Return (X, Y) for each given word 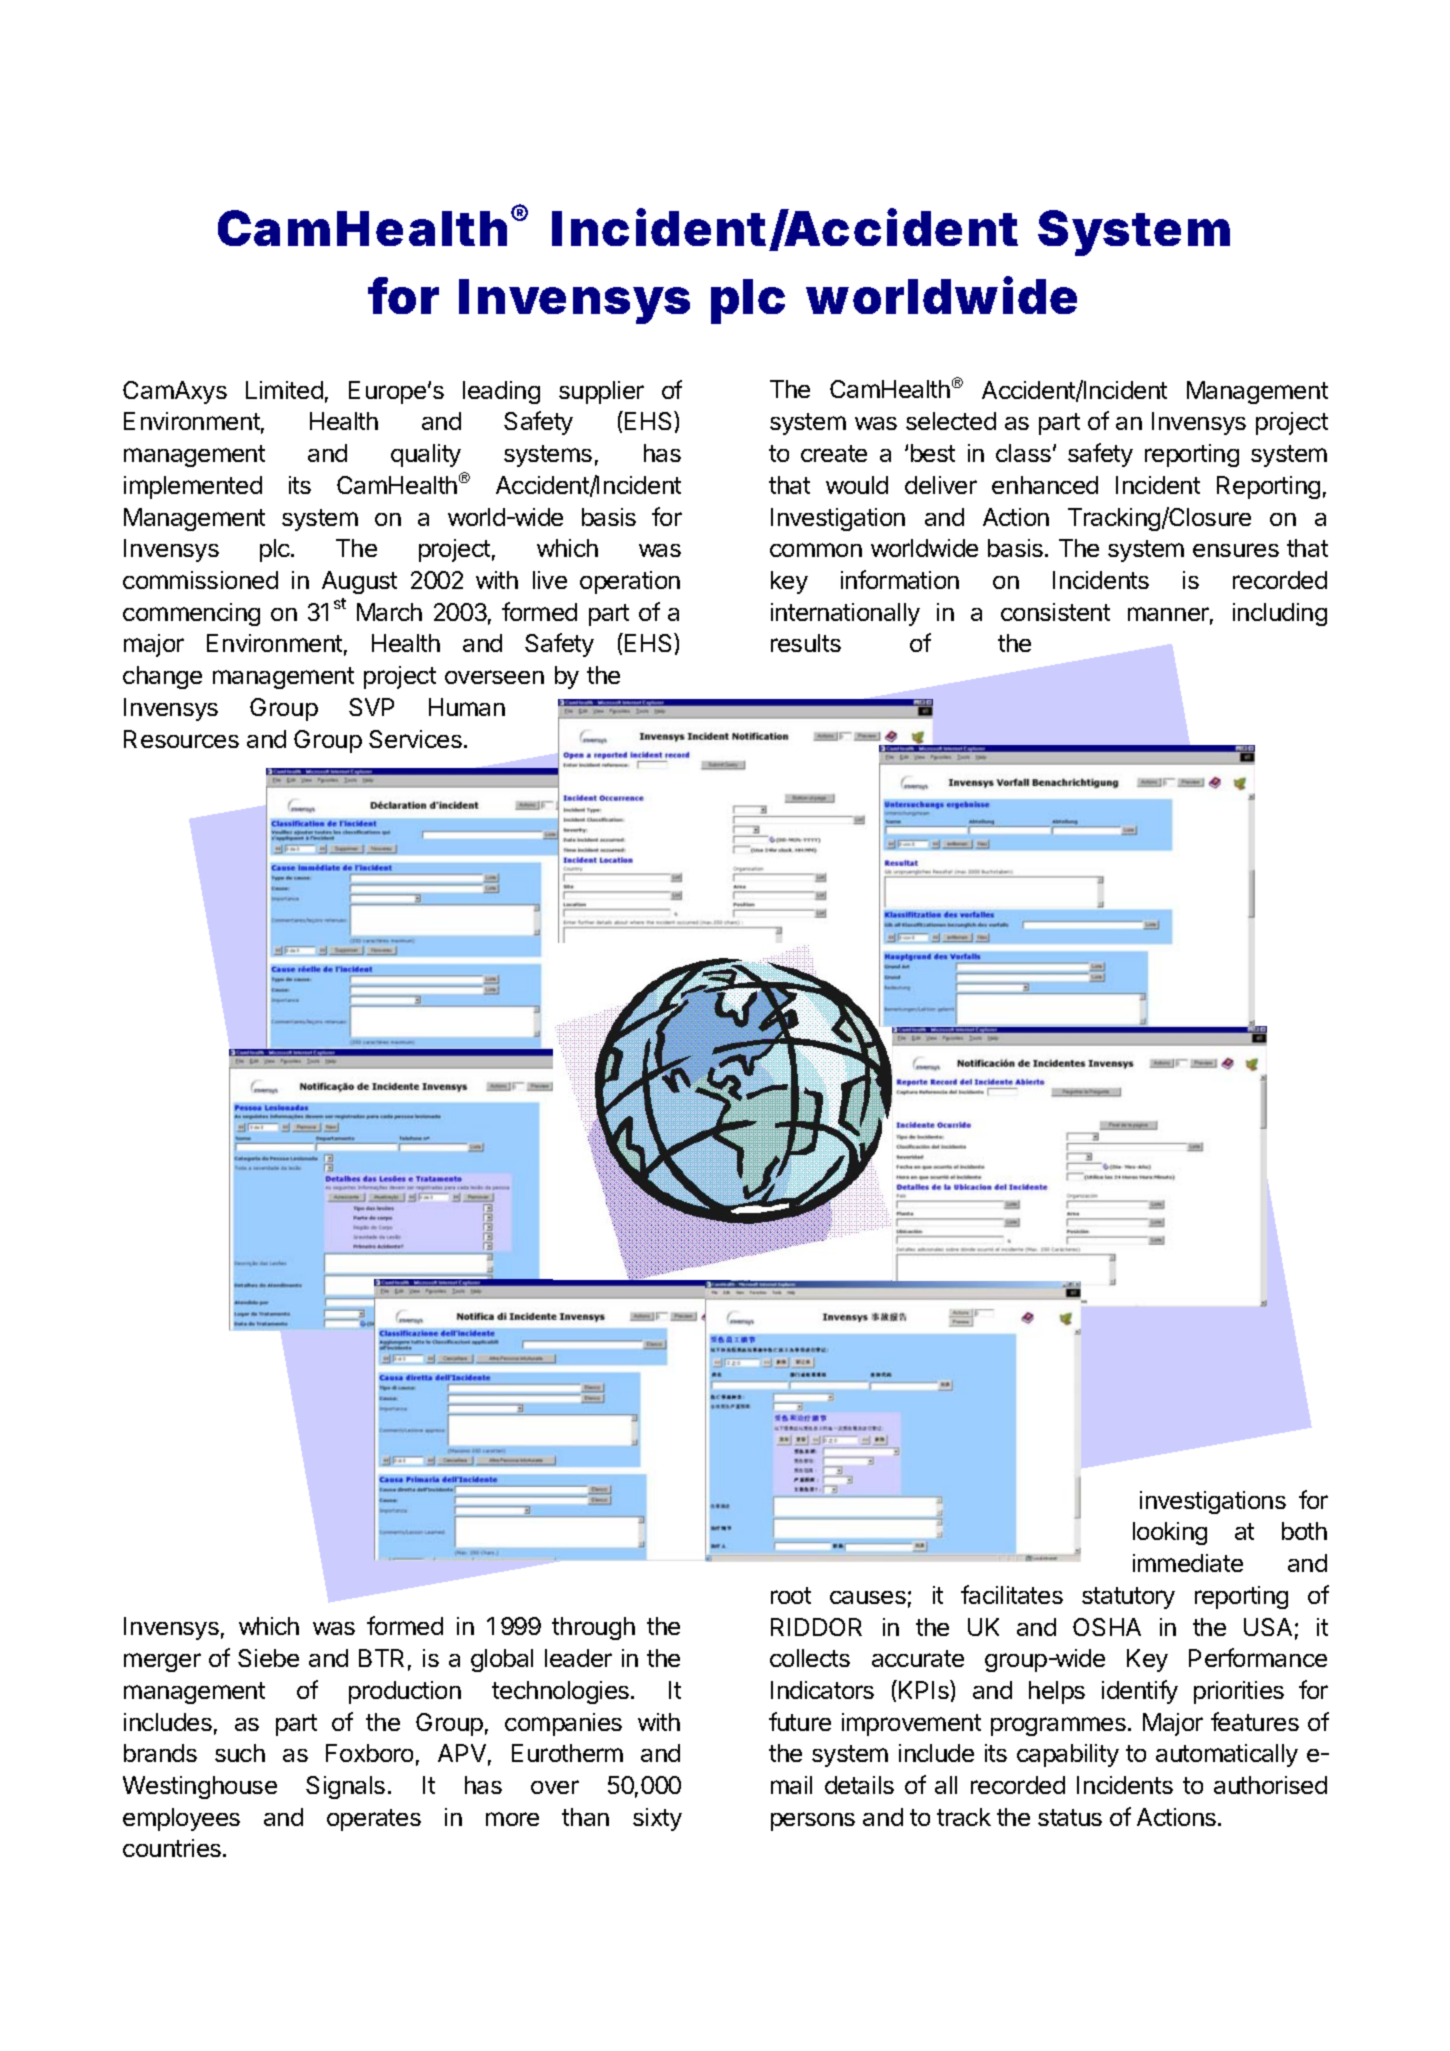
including (1280, 614)
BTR (381, 1658)
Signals (345, 1787)
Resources (181, 739)
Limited (284, 390)
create (834, 453)
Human (467, 707)
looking (1170, 1533)
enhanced (1045, 485)
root (791, 1595)
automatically (1227, 1755)
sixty (657, 1819)
